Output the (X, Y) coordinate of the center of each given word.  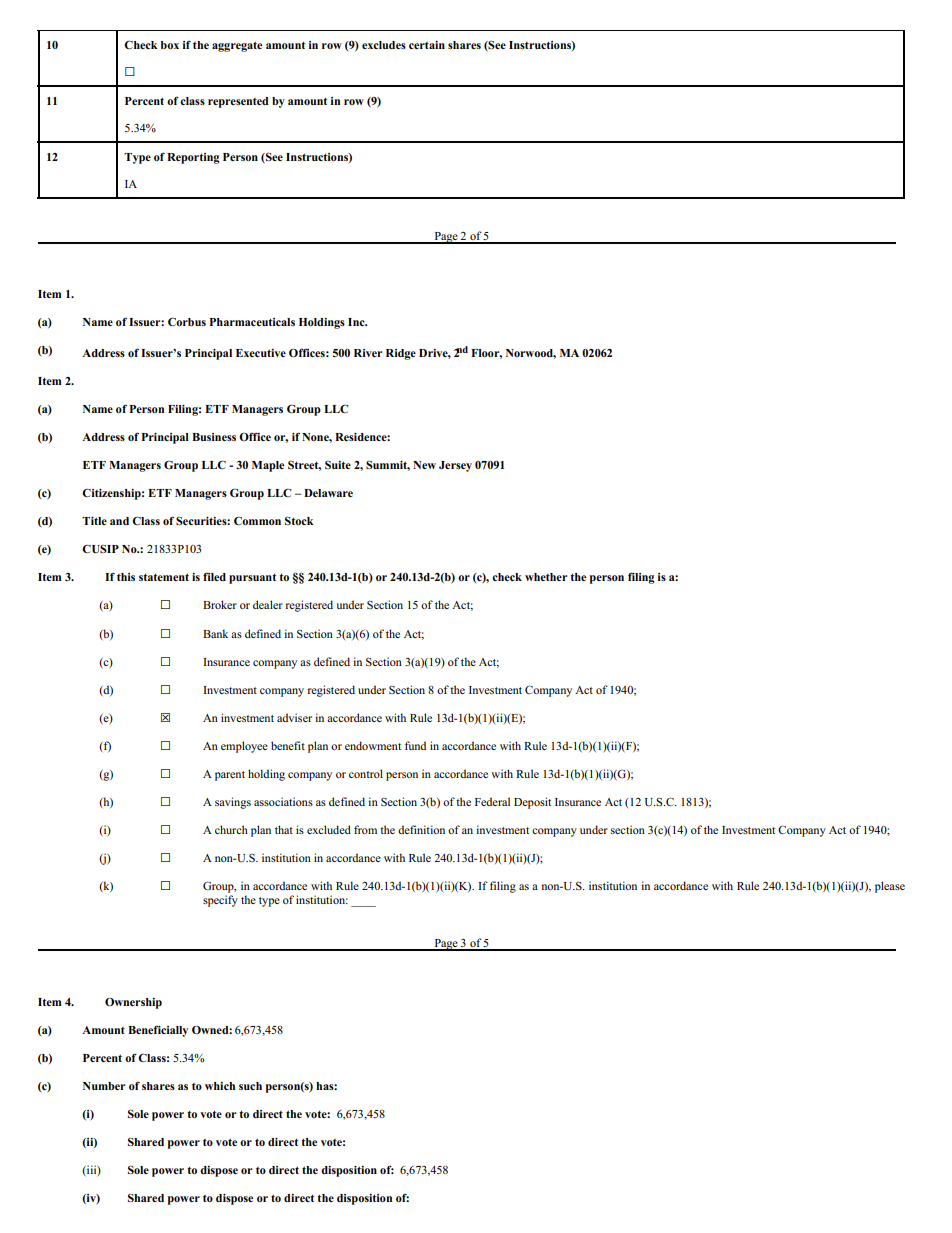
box (170, 45)
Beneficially (158, 1031)
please (890, 887)
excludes (384, 45)
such (250, 1086)
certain (427, 45)
